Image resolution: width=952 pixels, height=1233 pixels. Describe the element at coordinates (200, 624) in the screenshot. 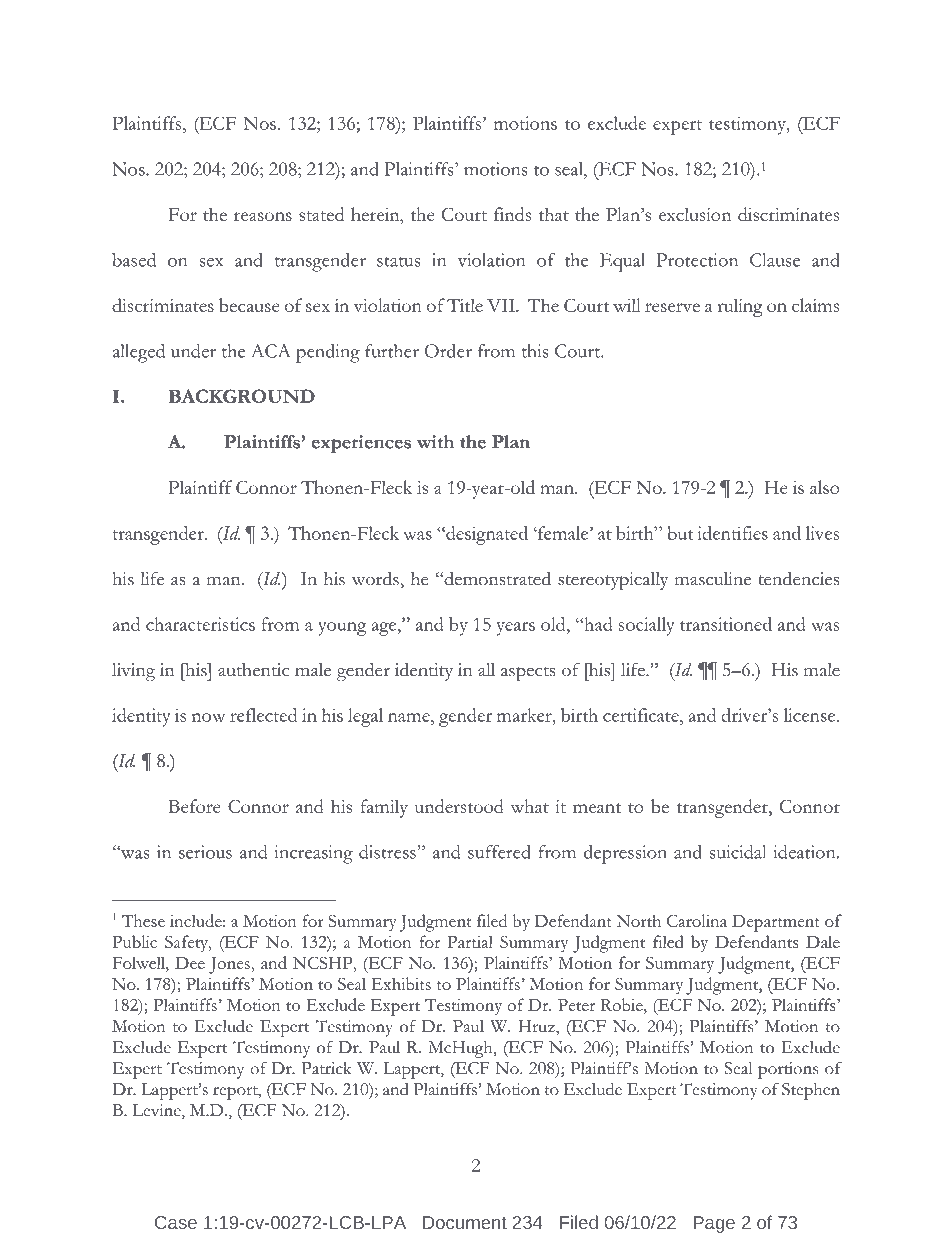

I see `characteristics` at that location.
